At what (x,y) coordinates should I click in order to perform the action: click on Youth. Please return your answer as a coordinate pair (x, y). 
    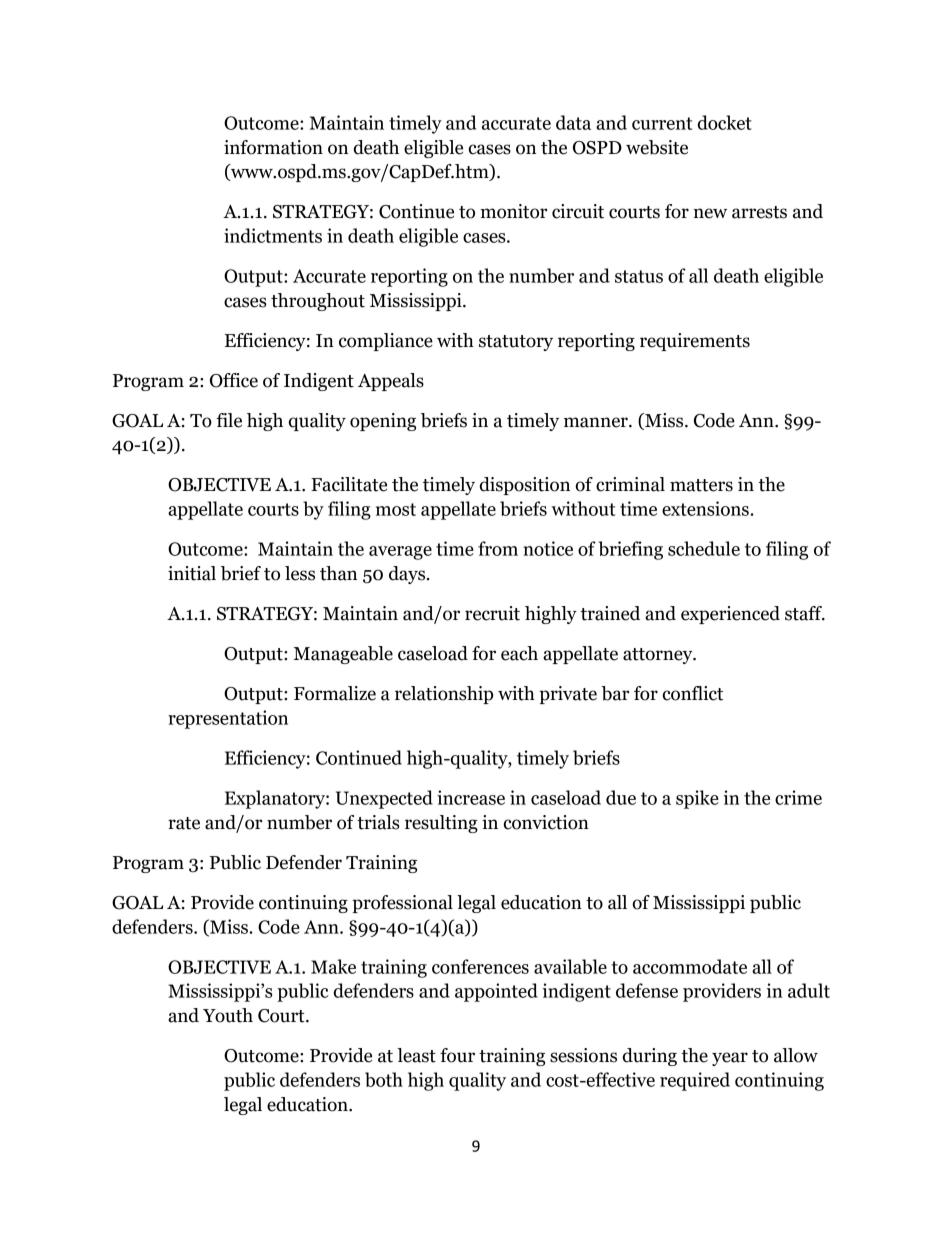
    Looking at the image, I should click on (228, 1015).
